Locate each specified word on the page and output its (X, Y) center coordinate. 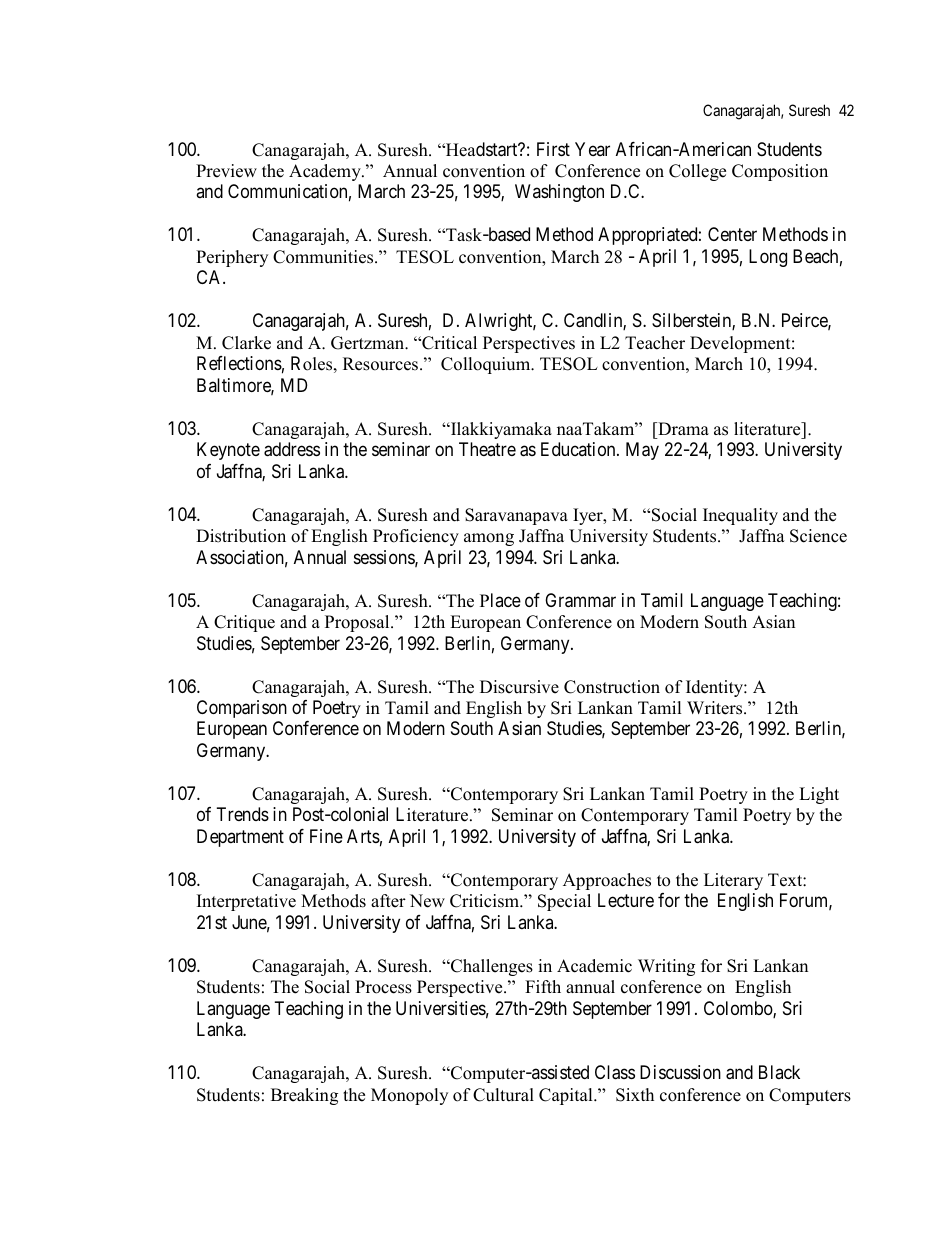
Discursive (519, 687)
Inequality (740, 516)
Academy (326, 172)
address (292, 449)
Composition (780, 172)
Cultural (503, 1095)
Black (779, 1072)
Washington (559, 193)
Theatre (487, 449)
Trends (243, 814)
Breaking (304, 1096)
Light (819, 795)
